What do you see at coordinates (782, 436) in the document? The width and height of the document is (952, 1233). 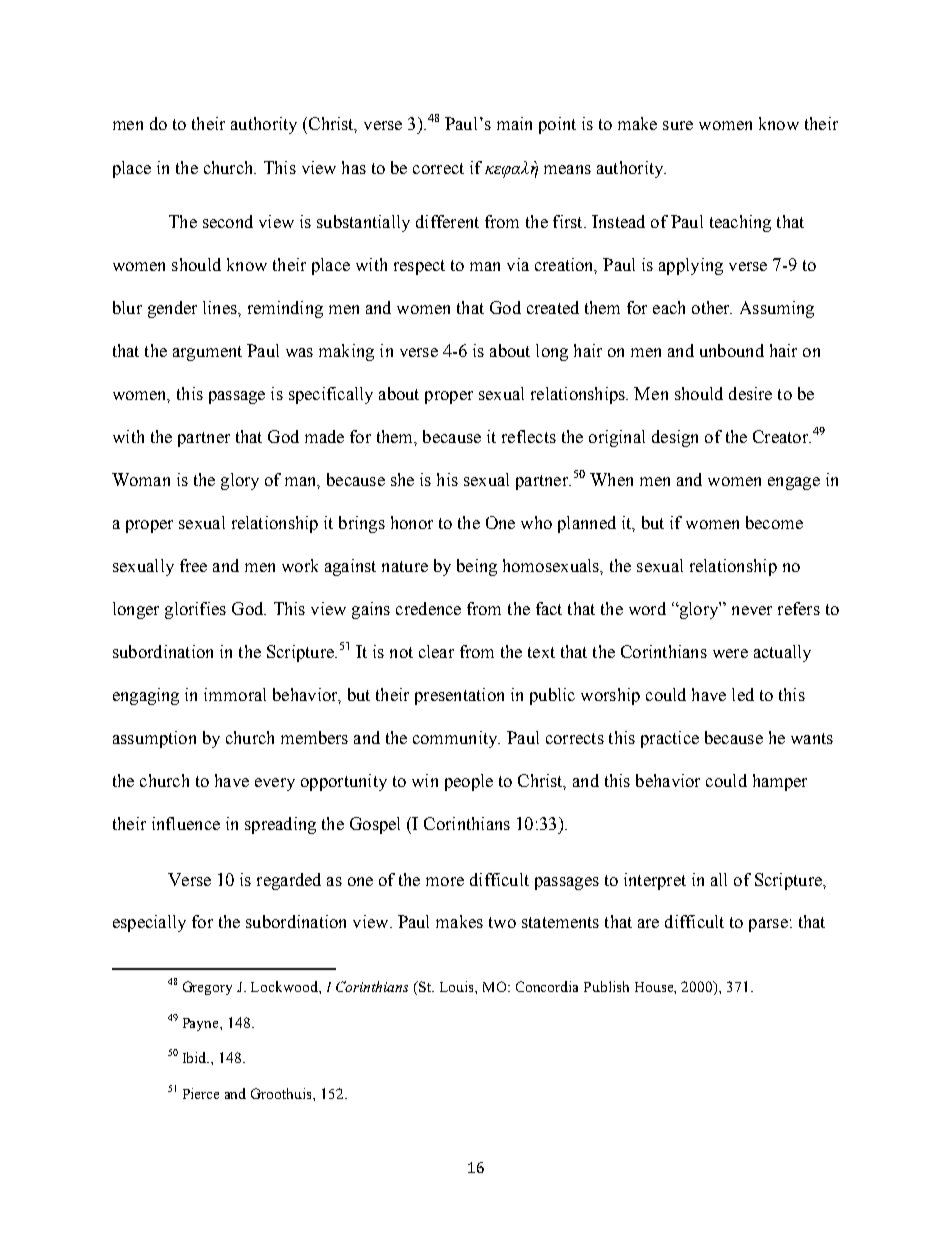 I see `Creator` at bounding box center [782, 436].
